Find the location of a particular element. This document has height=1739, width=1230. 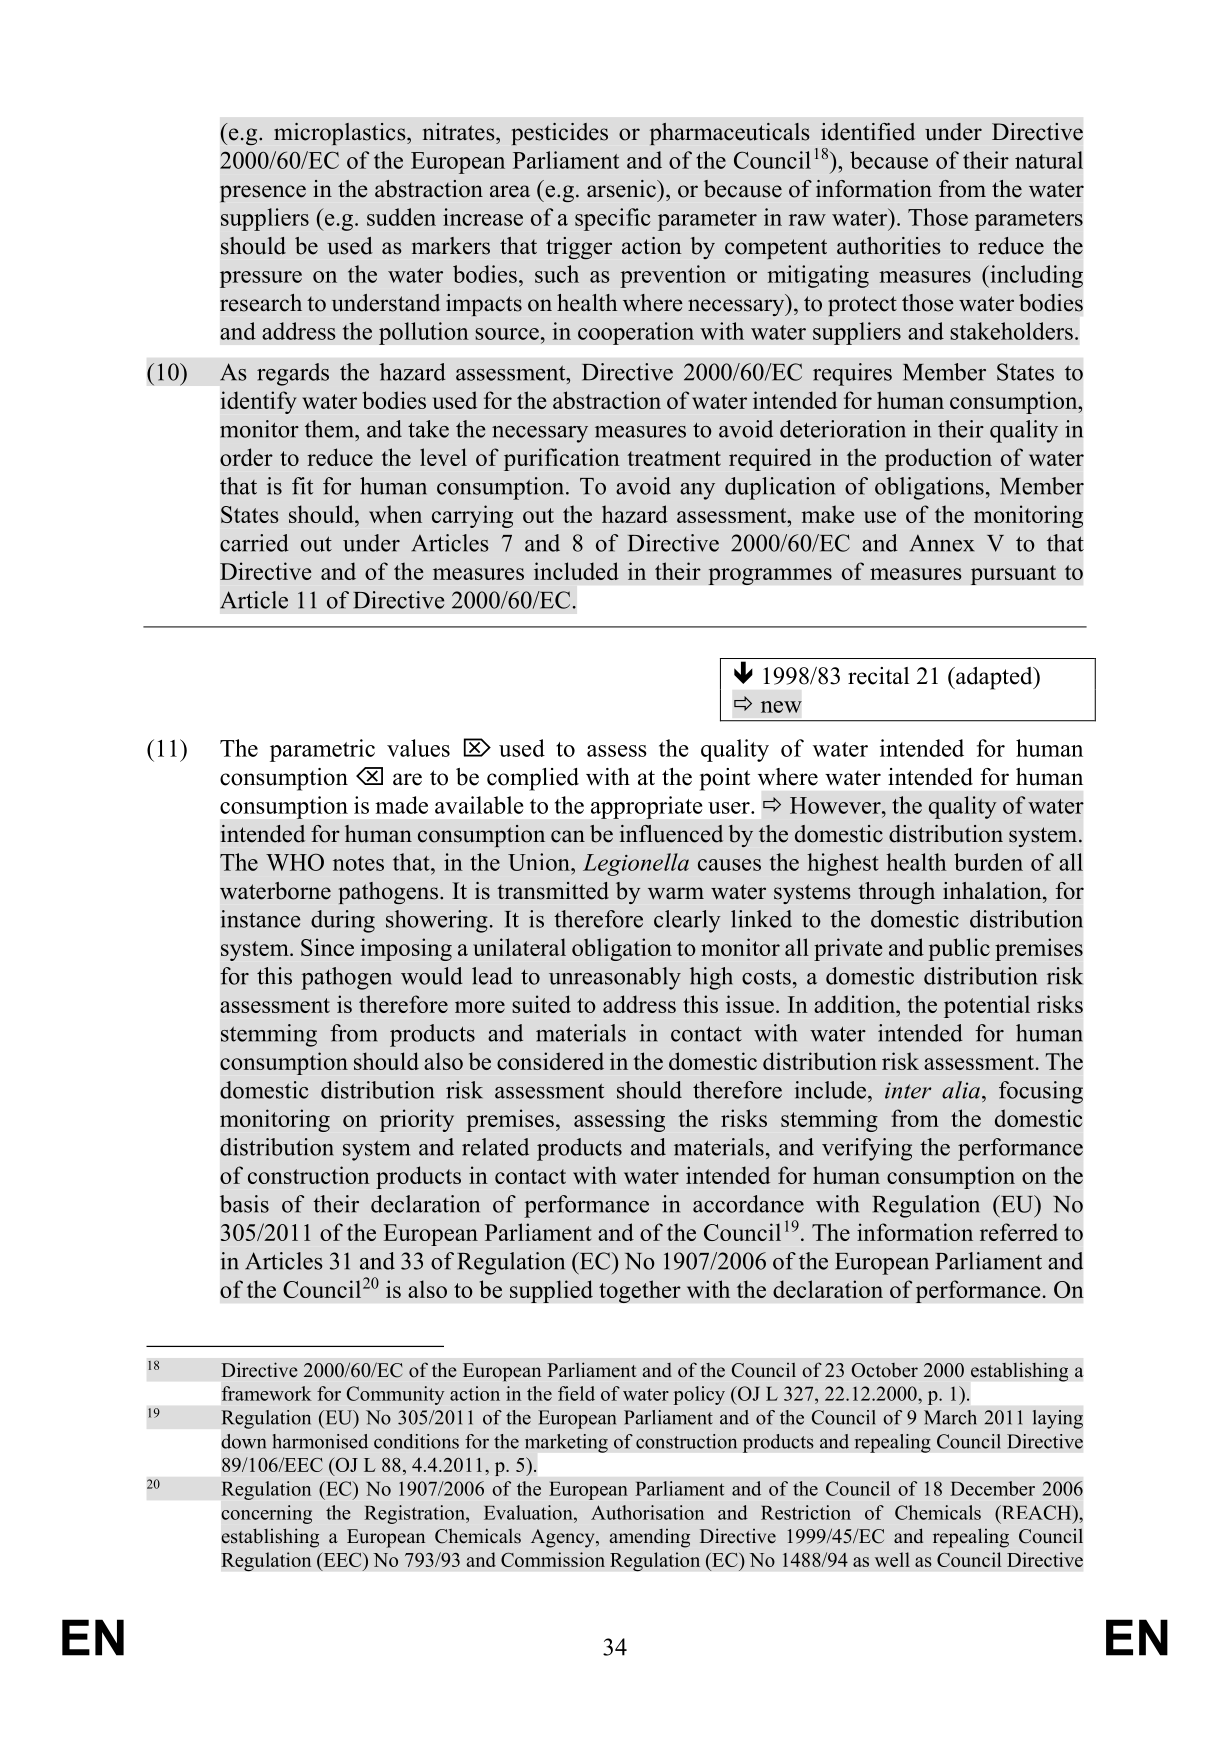

unreasonably is located at coordinates (615, 978).
